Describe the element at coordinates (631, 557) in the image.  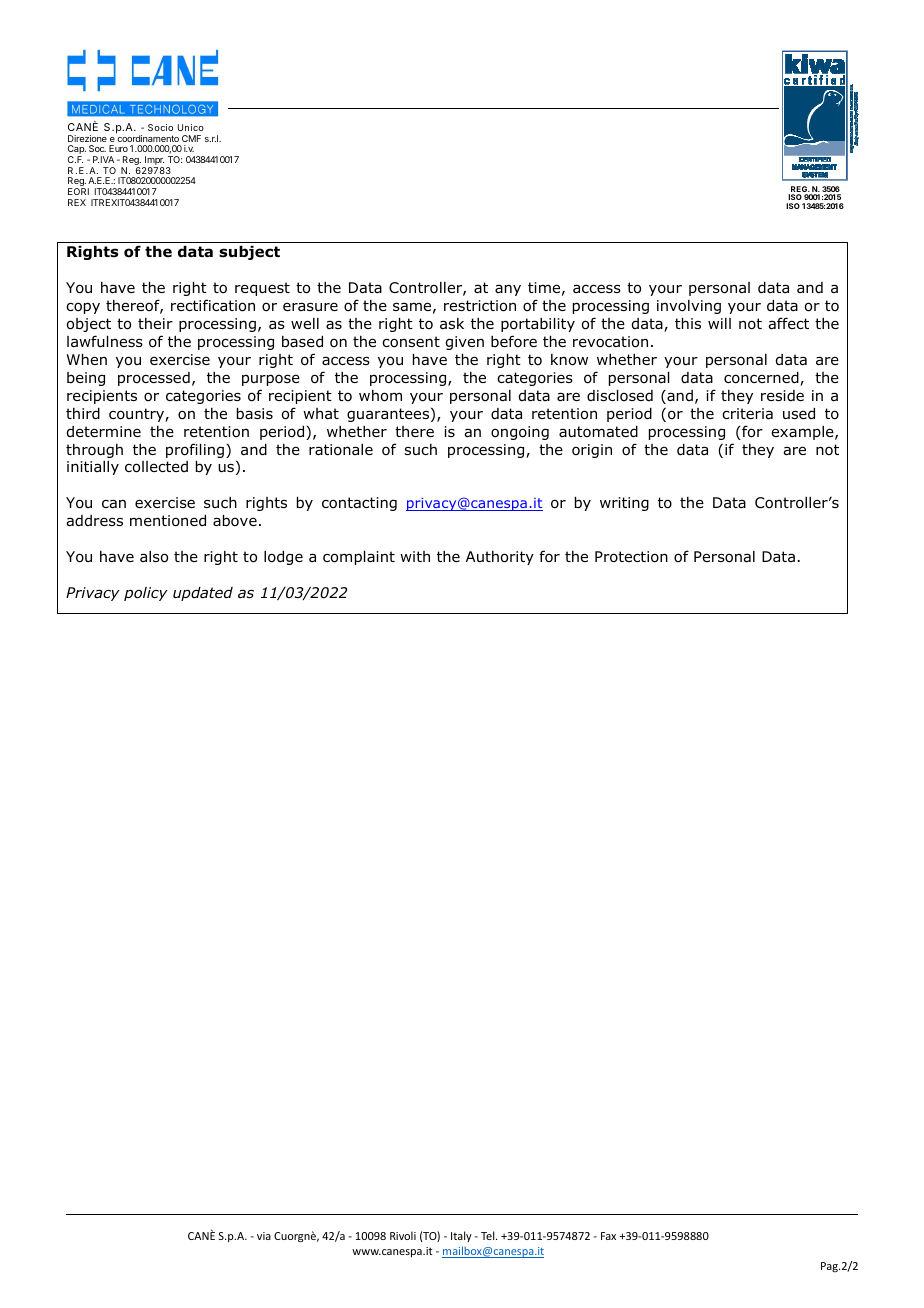
I see `Protection` at that location.
